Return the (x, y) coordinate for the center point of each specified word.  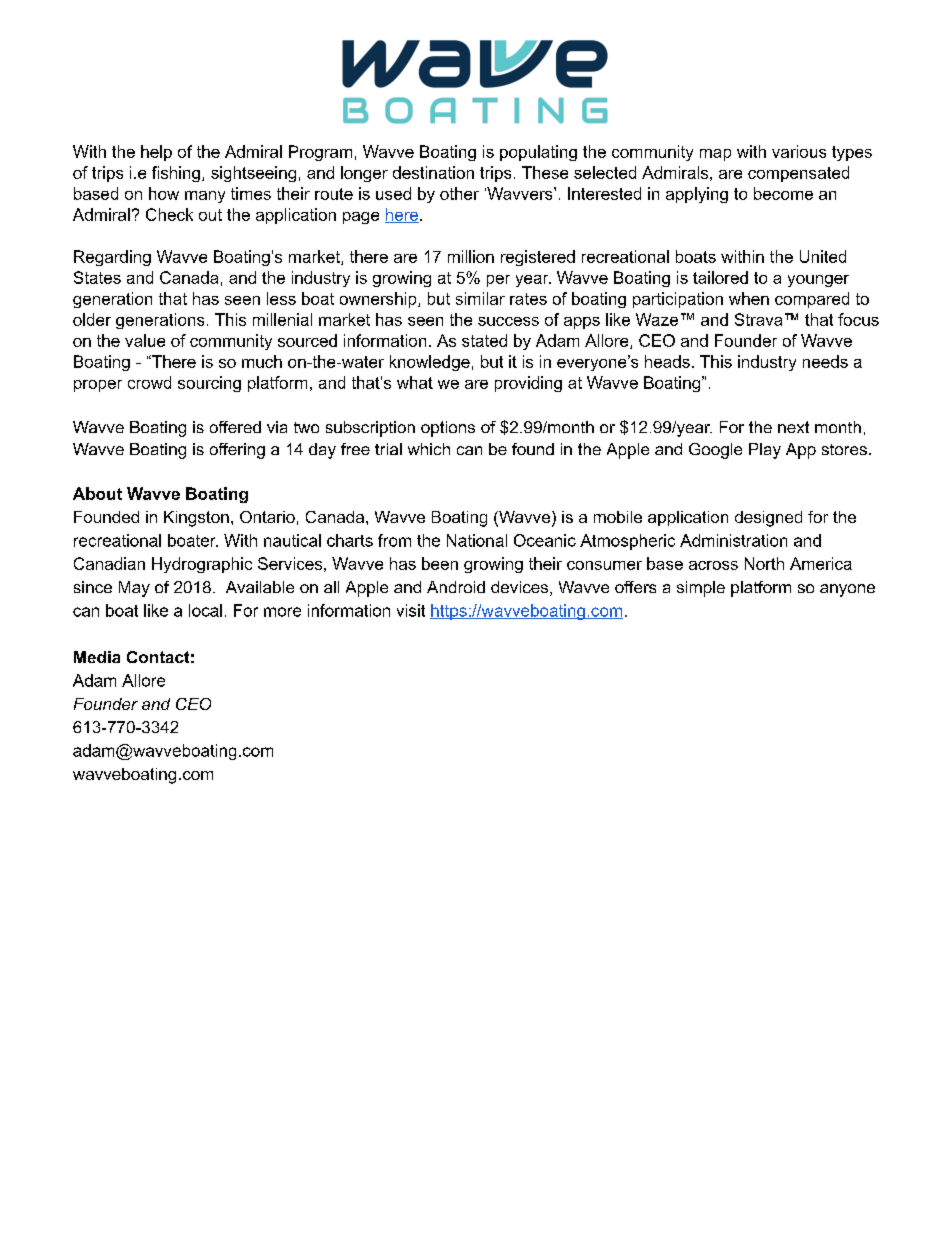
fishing (176, 174)
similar (480, 298)
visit (411, 610)
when (749, 298)
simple (701, 589)
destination (433, 172)
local (205, 610)
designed (768, 519)
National (477, 540)
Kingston (196, 519)
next (793, 427)
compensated (798, 174)
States (97, 277)
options (448, 429)
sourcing (209, 384)
